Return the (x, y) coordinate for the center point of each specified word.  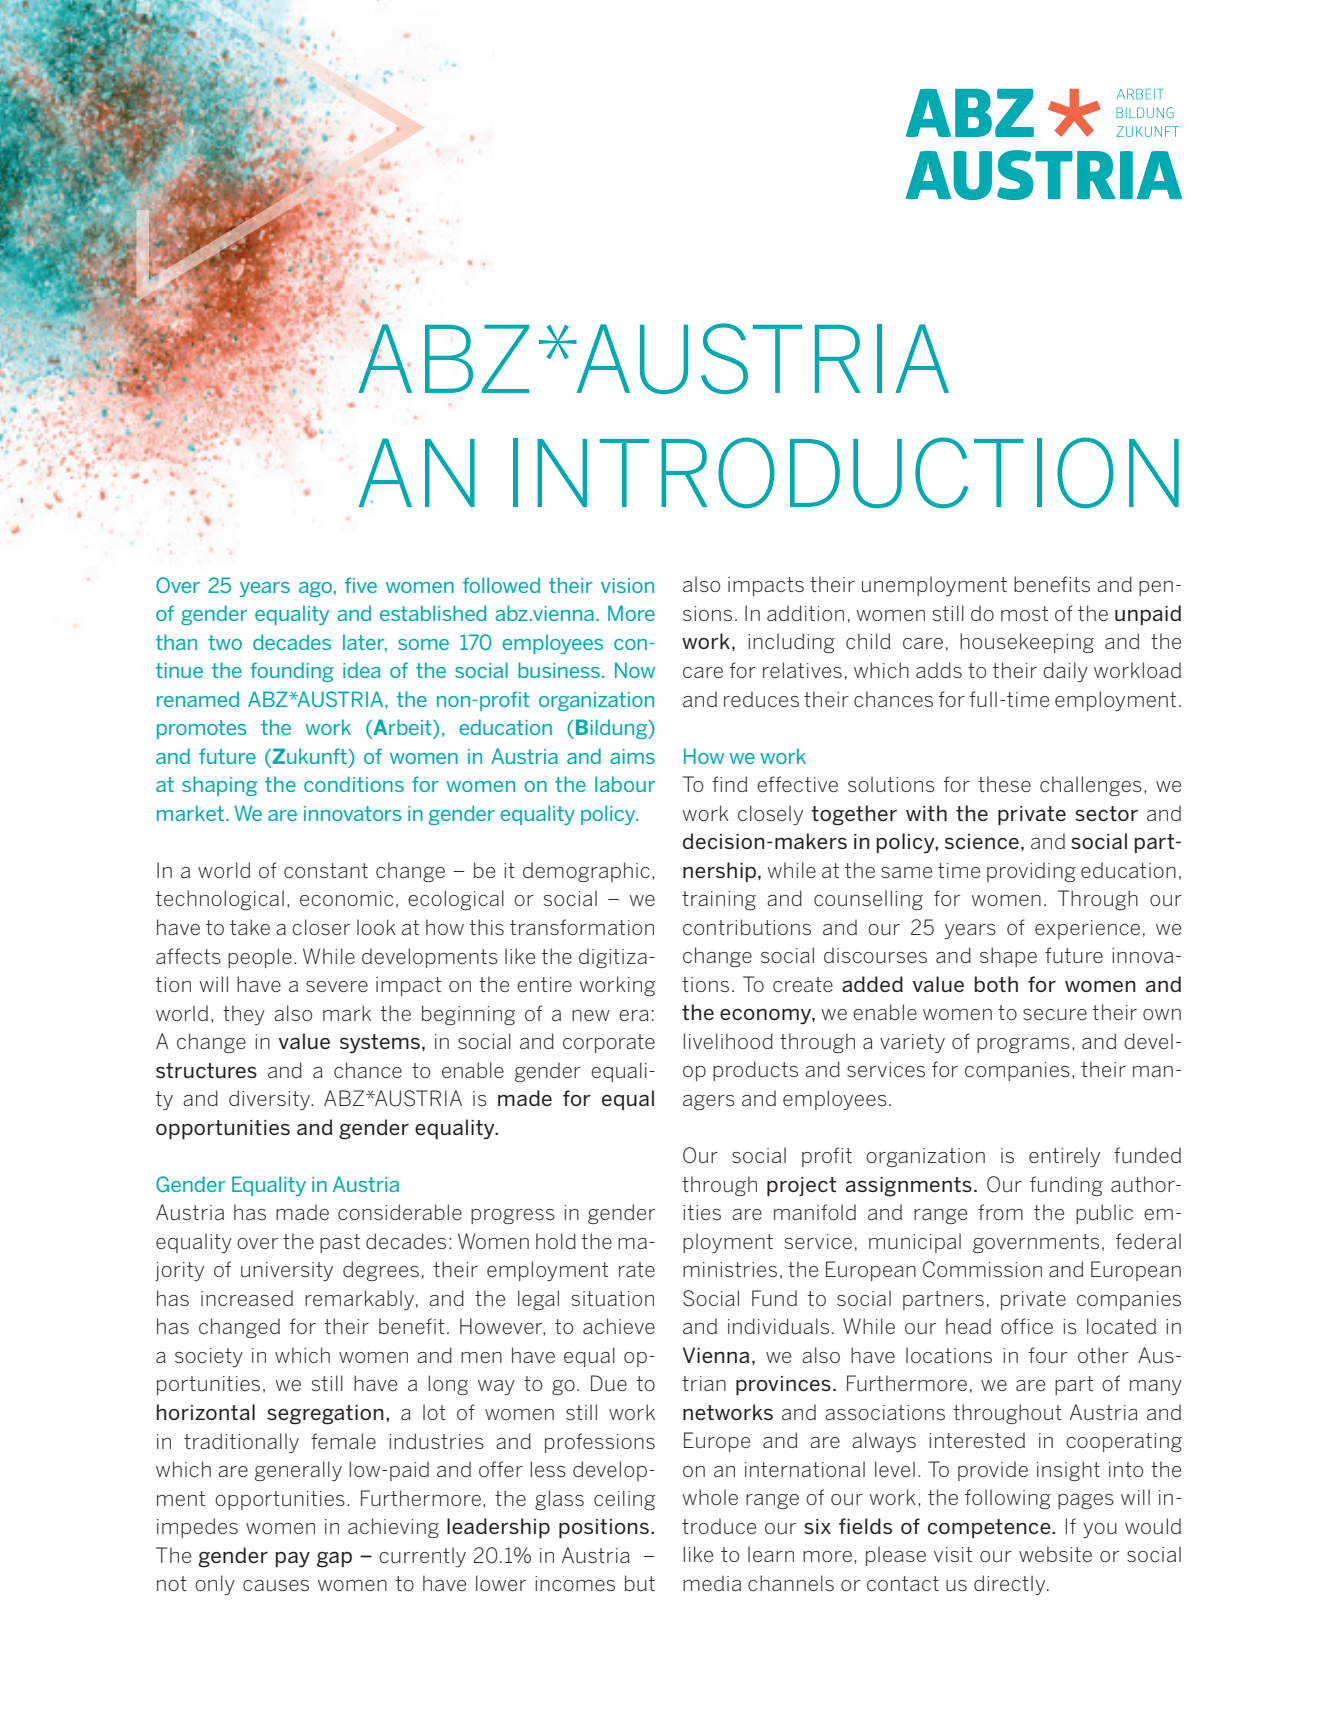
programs (1023, 1045)
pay (293, 1559)
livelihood (728, 1041)
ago (315, 589)
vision (627, 585)
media (712, 1583)
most (1024, 613)
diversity (270, 1100)
